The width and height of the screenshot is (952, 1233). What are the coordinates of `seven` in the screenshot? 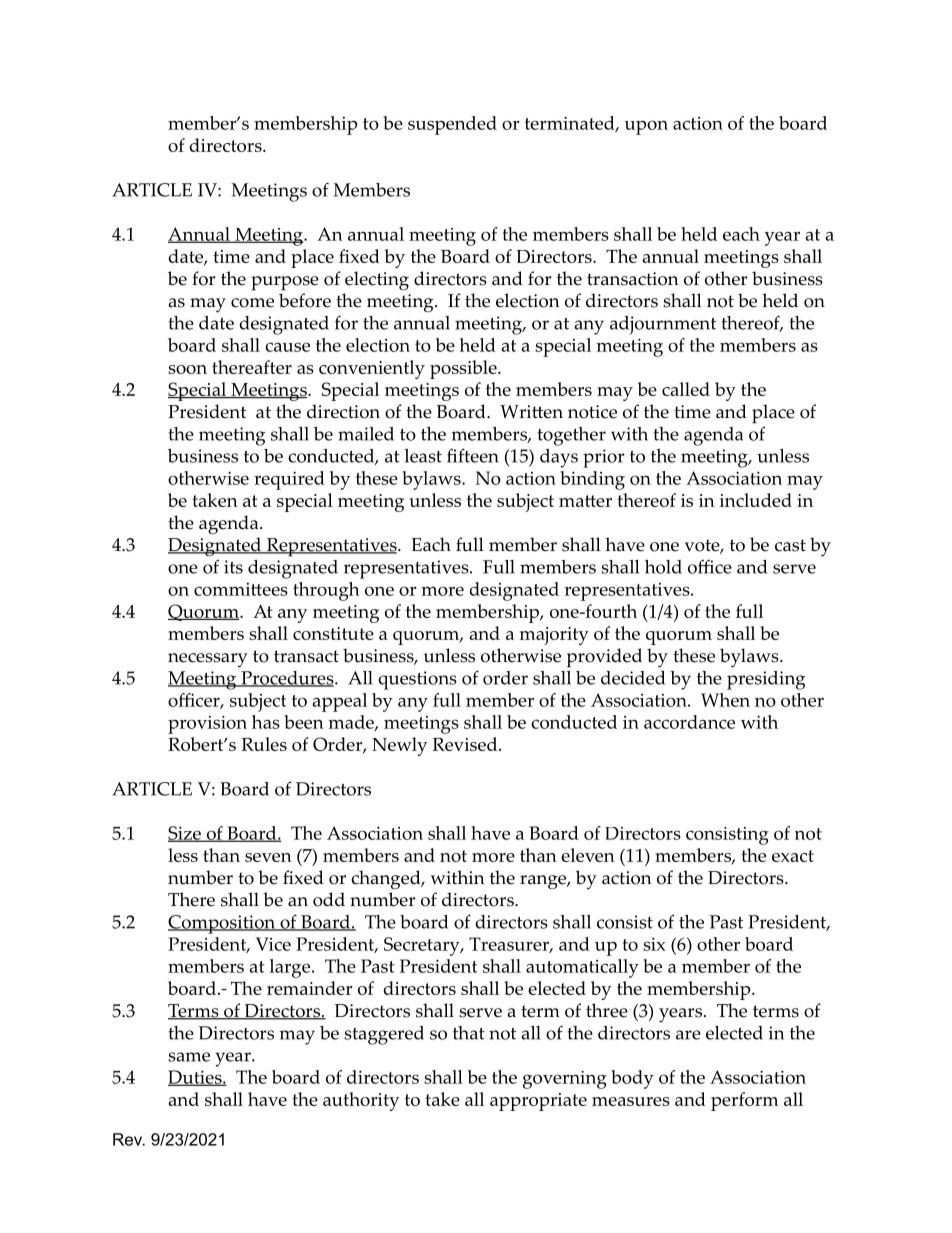 It's located at (268, 857).
